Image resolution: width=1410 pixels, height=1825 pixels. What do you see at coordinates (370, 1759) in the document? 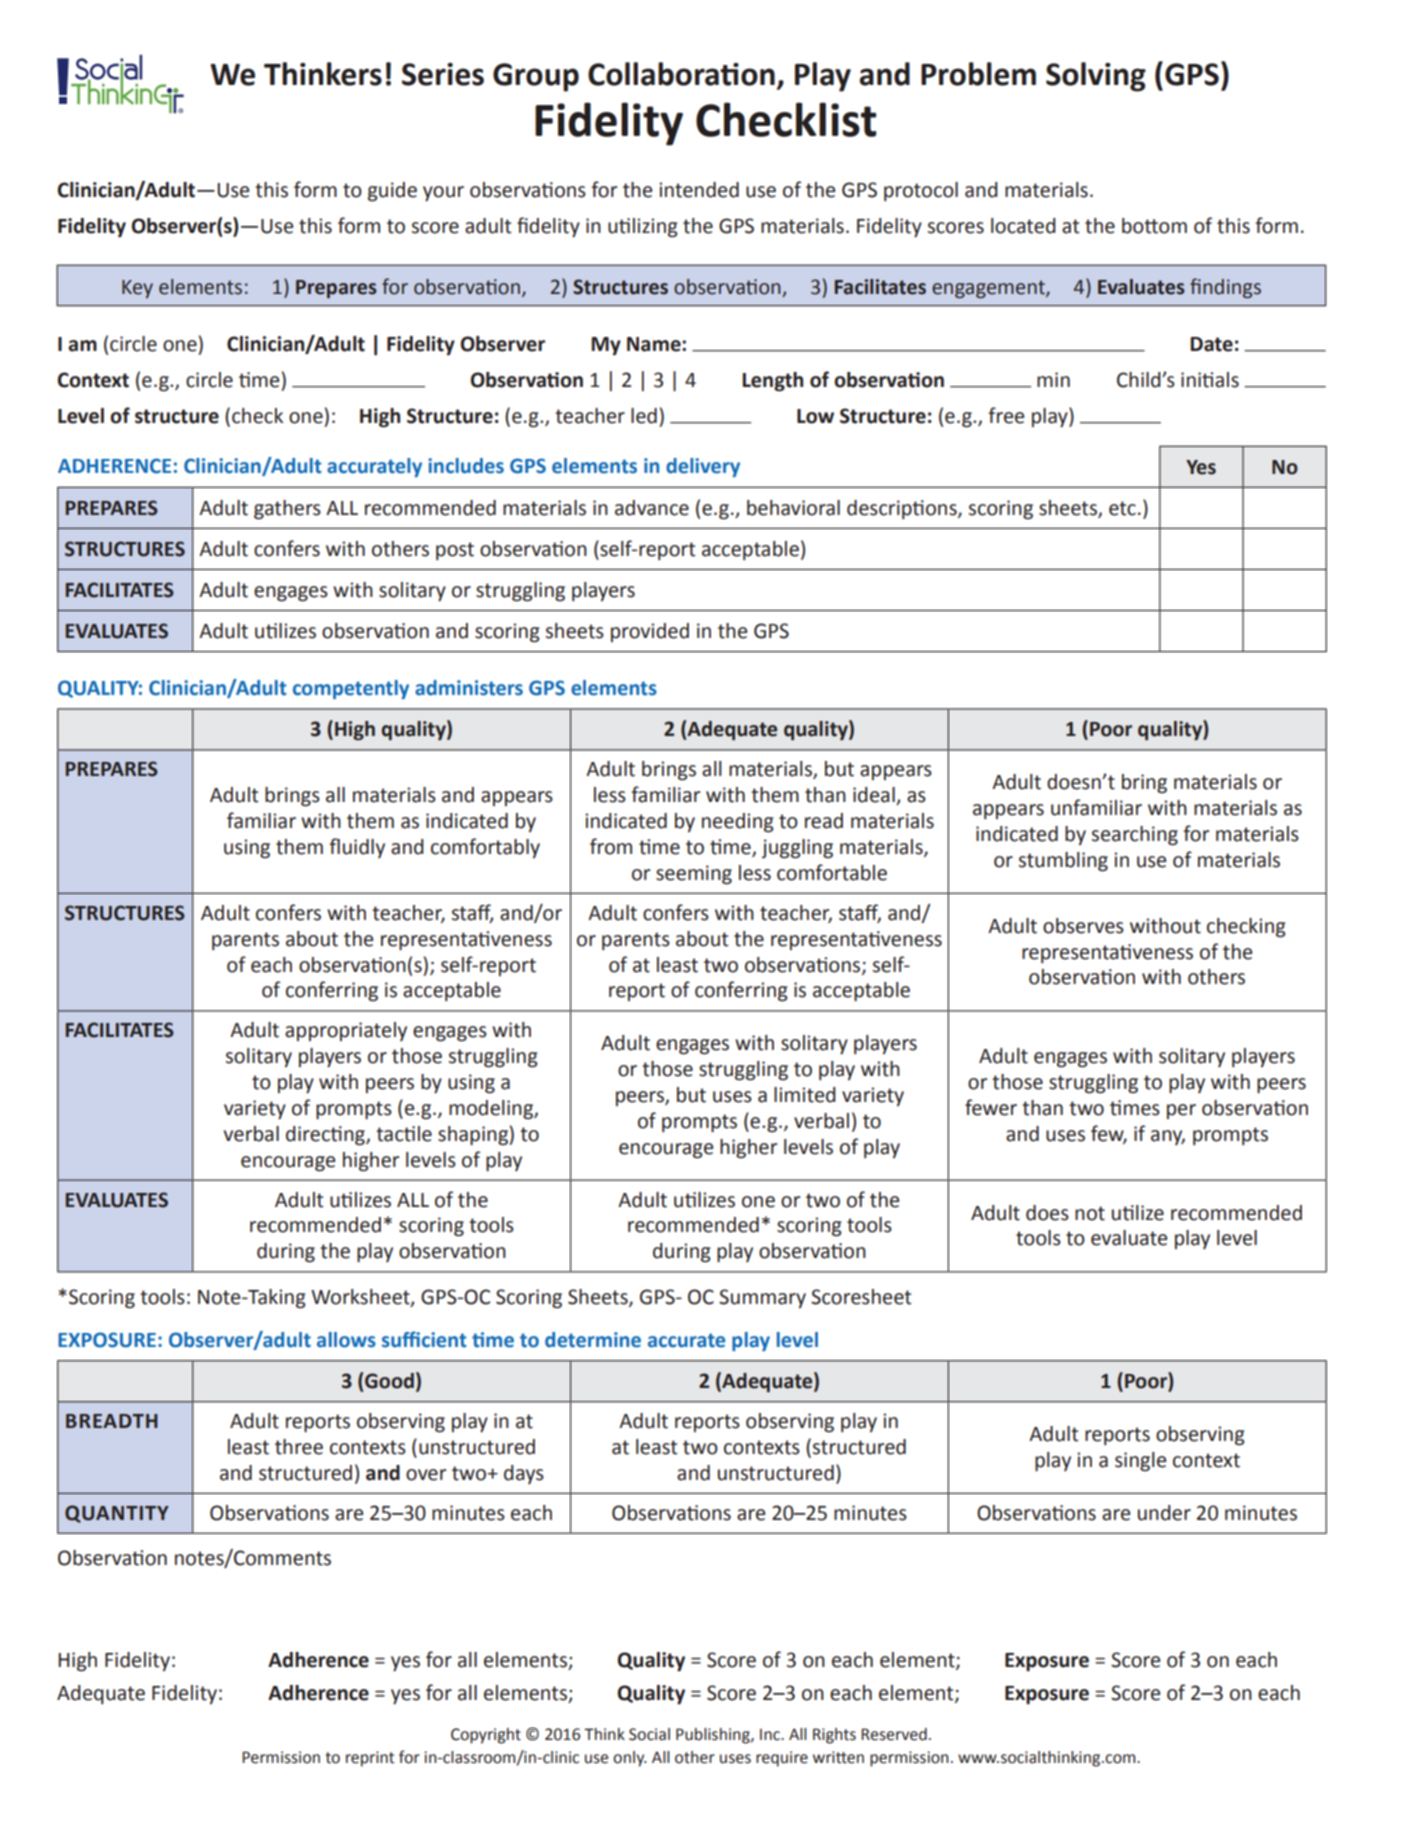
I see `reprint` at bounding box center [370, 1759].
